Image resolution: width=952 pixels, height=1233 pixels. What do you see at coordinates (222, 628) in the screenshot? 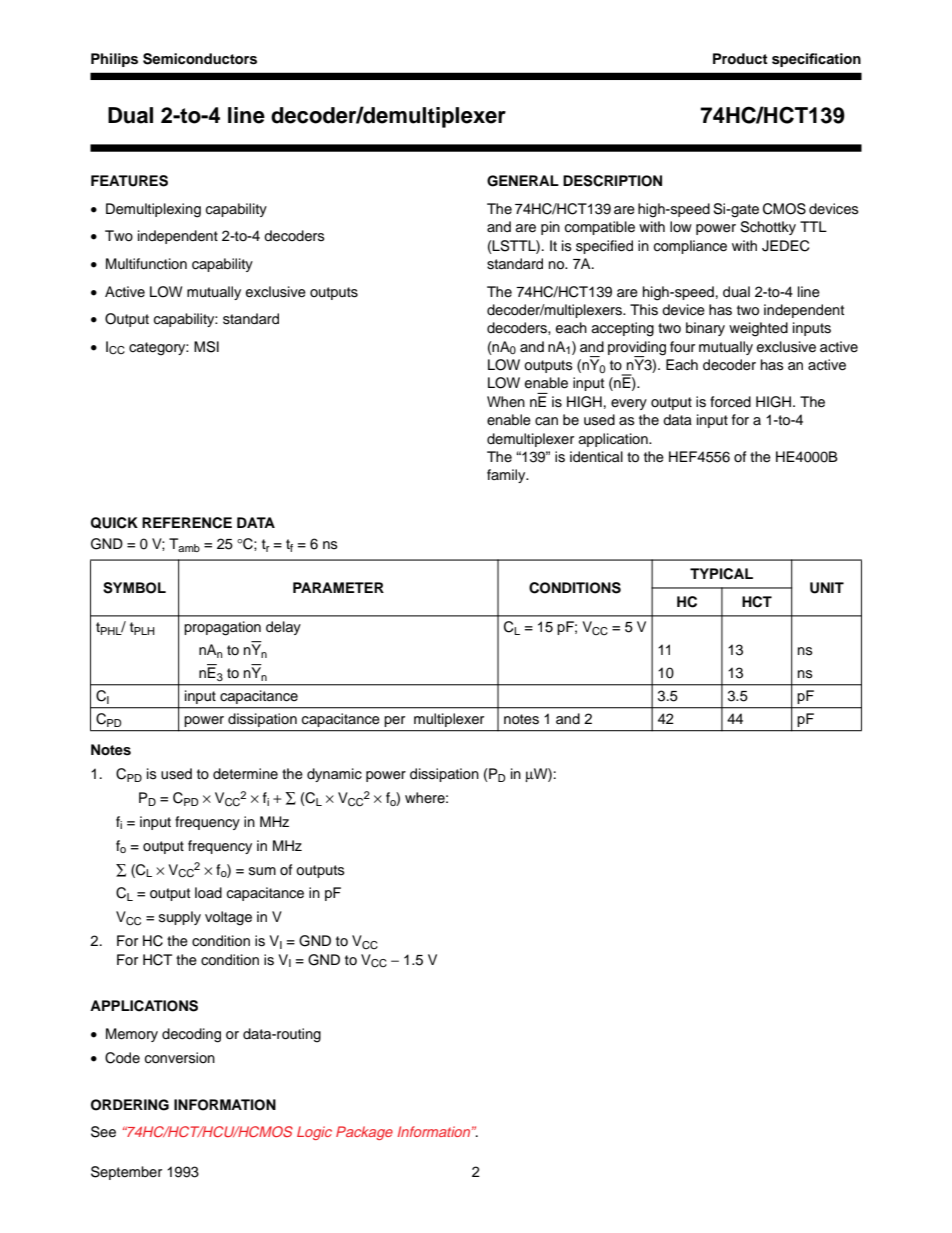
I see `propagation` at bounding box center [222, 628].
